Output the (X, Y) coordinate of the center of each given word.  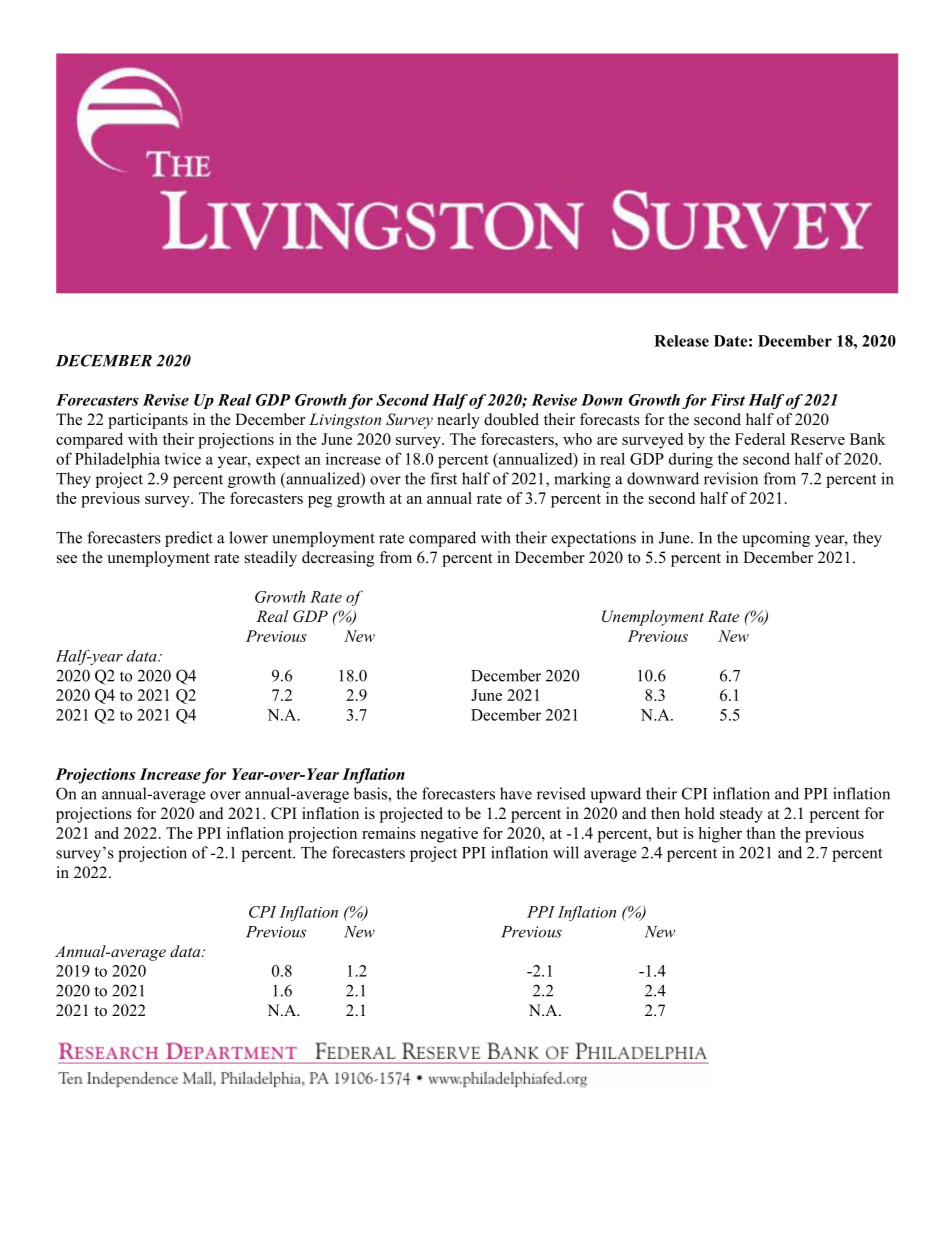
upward (615, 795)
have (516, 793)
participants (148, 421)
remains (389, 833)
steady (741, 815)
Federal (760, 439)
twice (182, 459)
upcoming (776, 539)
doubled (511, 419)
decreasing (338, 559)
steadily (271, 559)
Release (681, 341)
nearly (458, 421)
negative (449, 835)
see (67, 559)
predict (189, 539)
